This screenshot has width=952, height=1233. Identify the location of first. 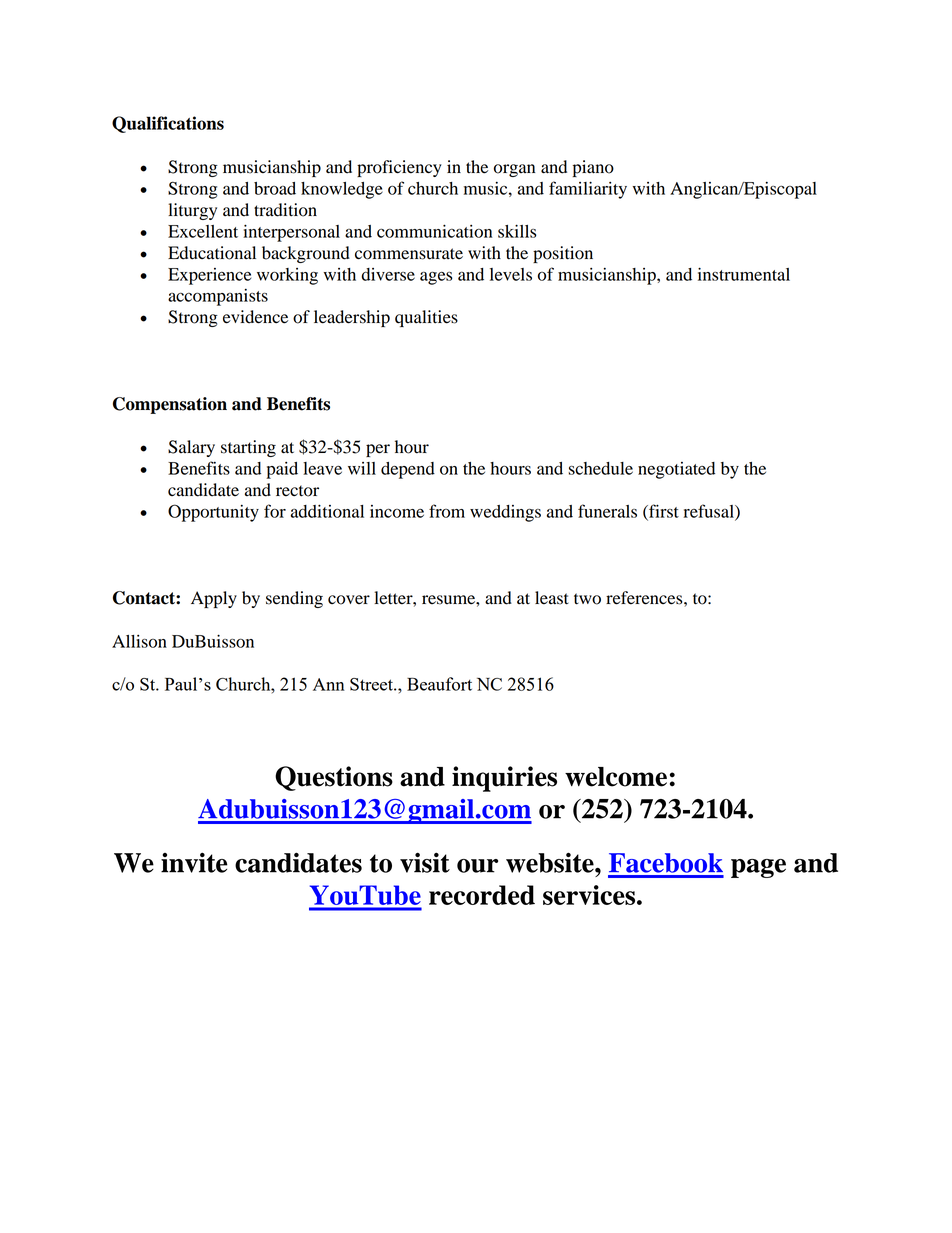
(663, 512).
